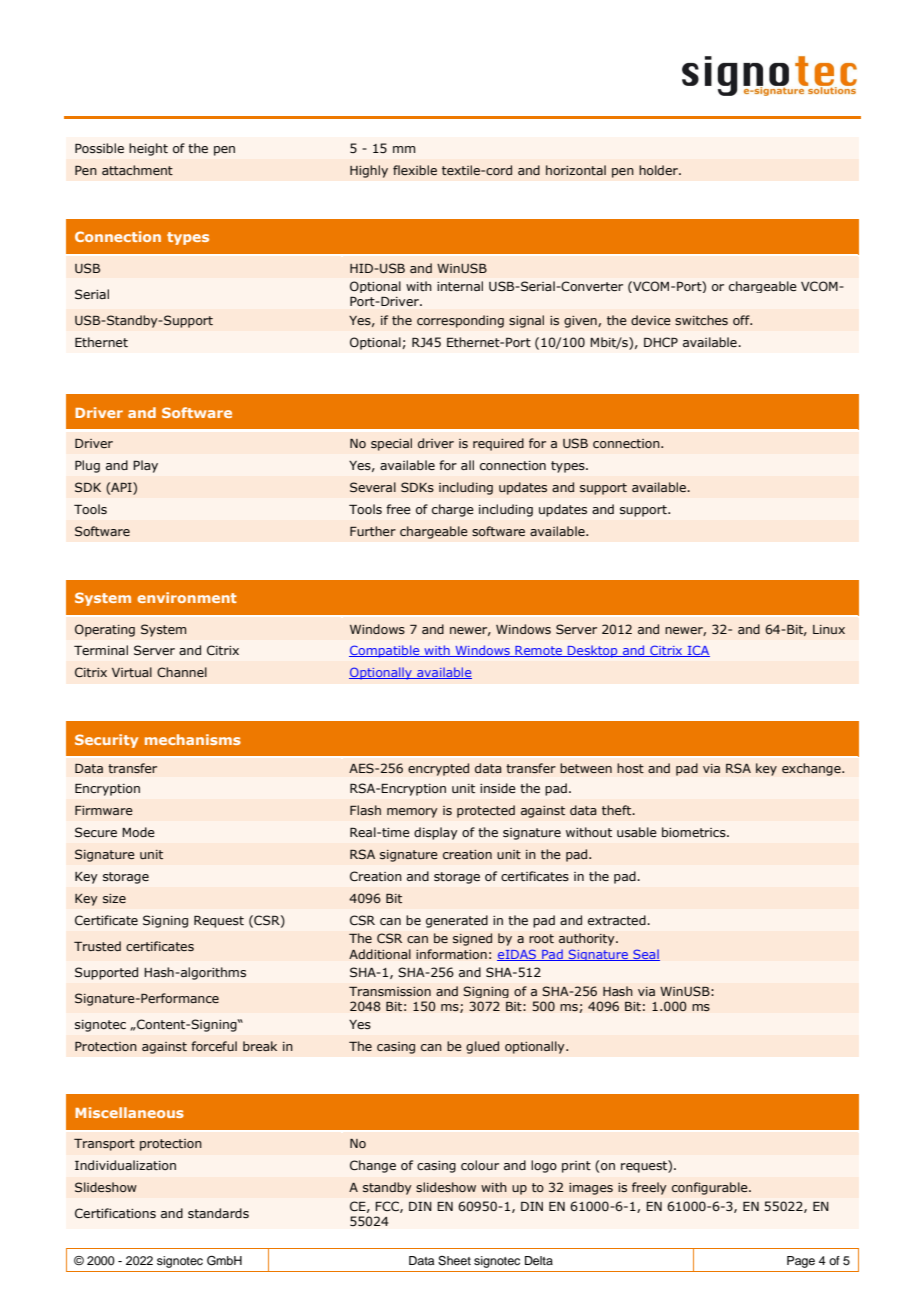 Image resolution: width=924 pixels, height=1308 pixels. What do you see at coordinates (137, 170) in the page?
I see `attachment` at bounding box center [137, 170].
